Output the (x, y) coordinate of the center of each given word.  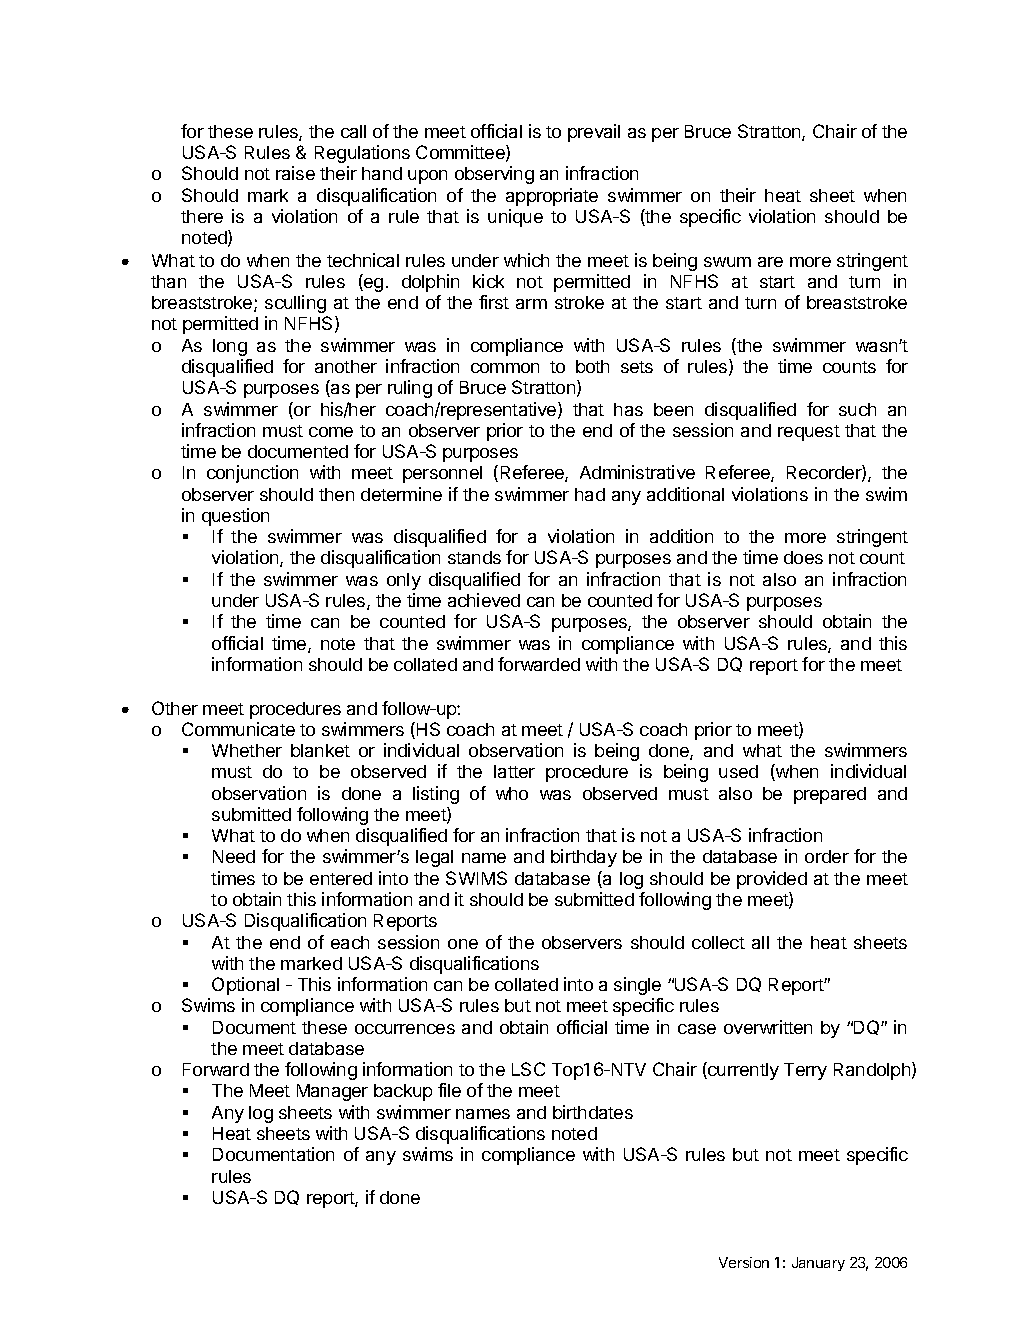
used (738, 771)
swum (727, 262)
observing (494, 175)
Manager (332, 1092)
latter (514, 771)
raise (295, 173)
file (449, 1090)
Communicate (238, 729)
